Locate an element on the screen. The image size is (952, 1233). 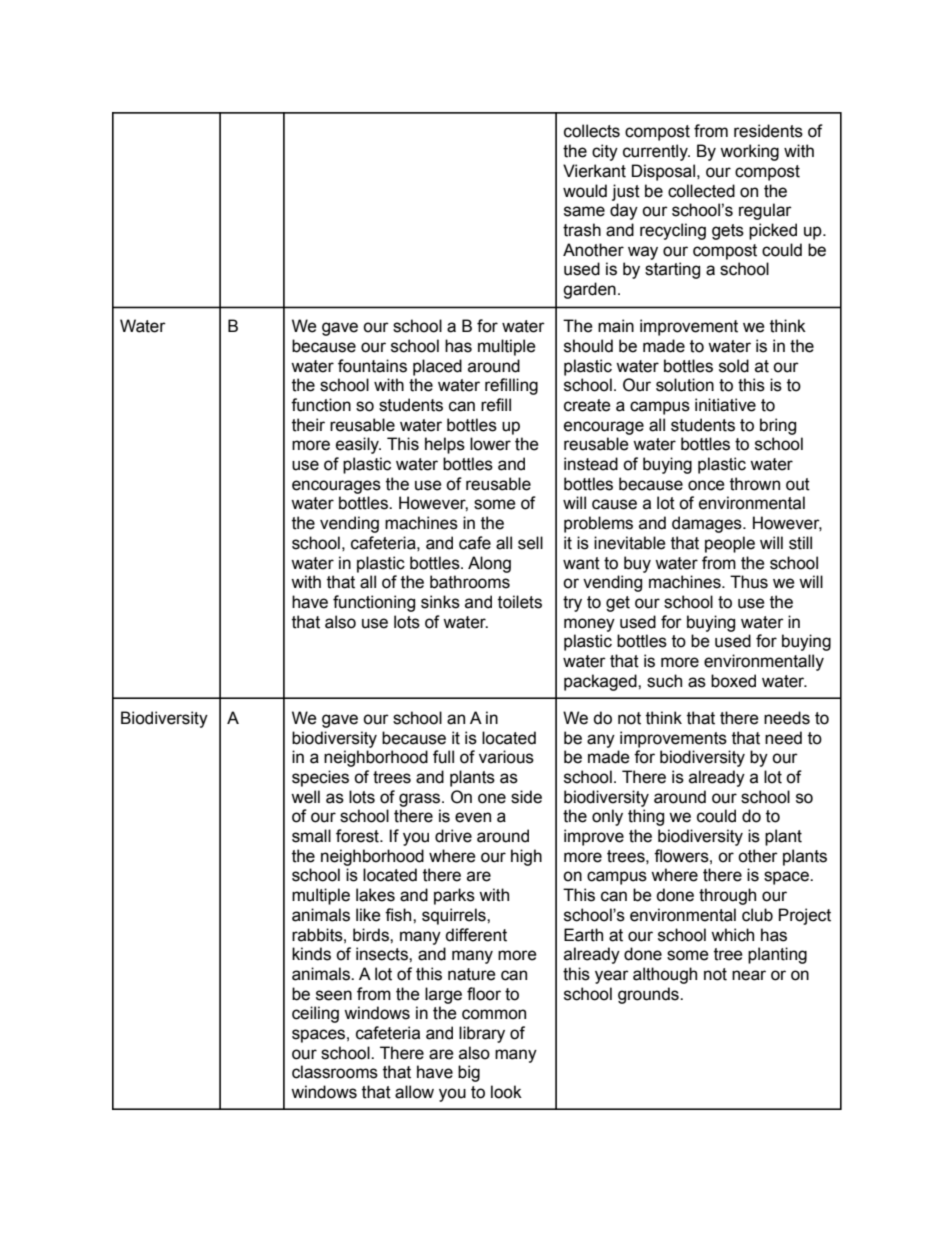
try is located at coordinates (572, 604).
